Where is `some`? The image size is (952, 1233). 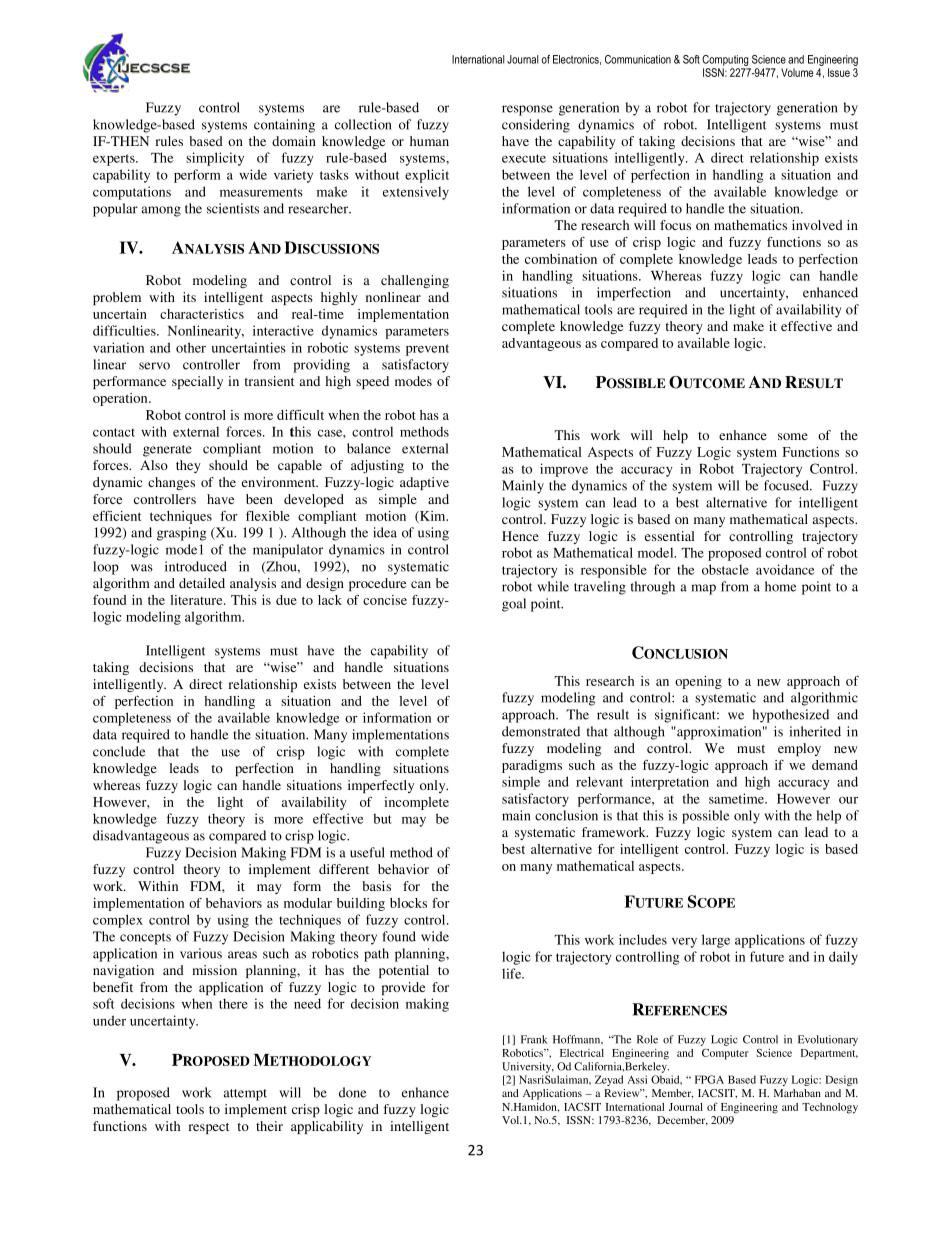
some is located at coordinates (793, 436).
